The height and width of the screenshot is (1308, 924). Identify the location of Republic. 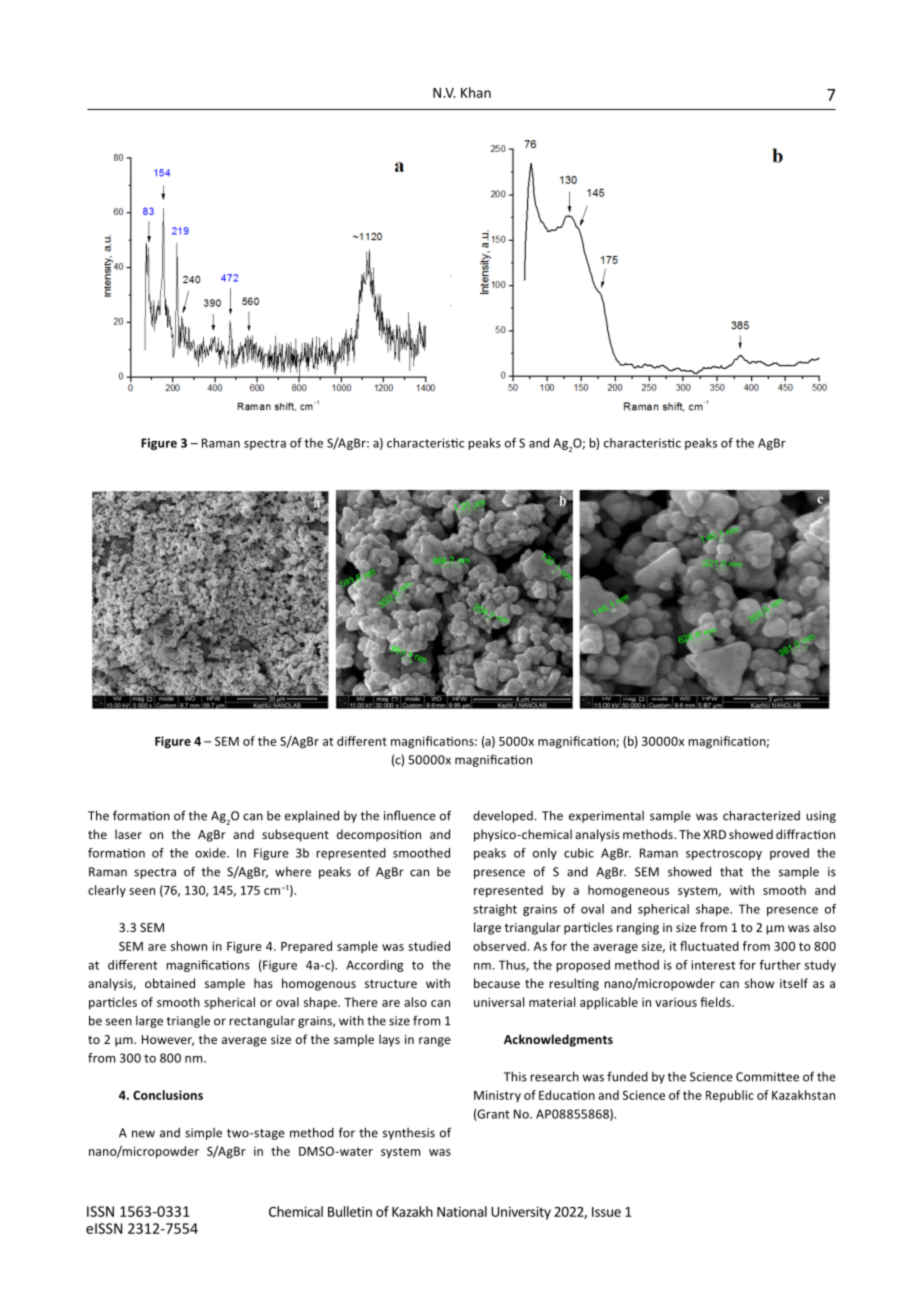
(730, 1096).
